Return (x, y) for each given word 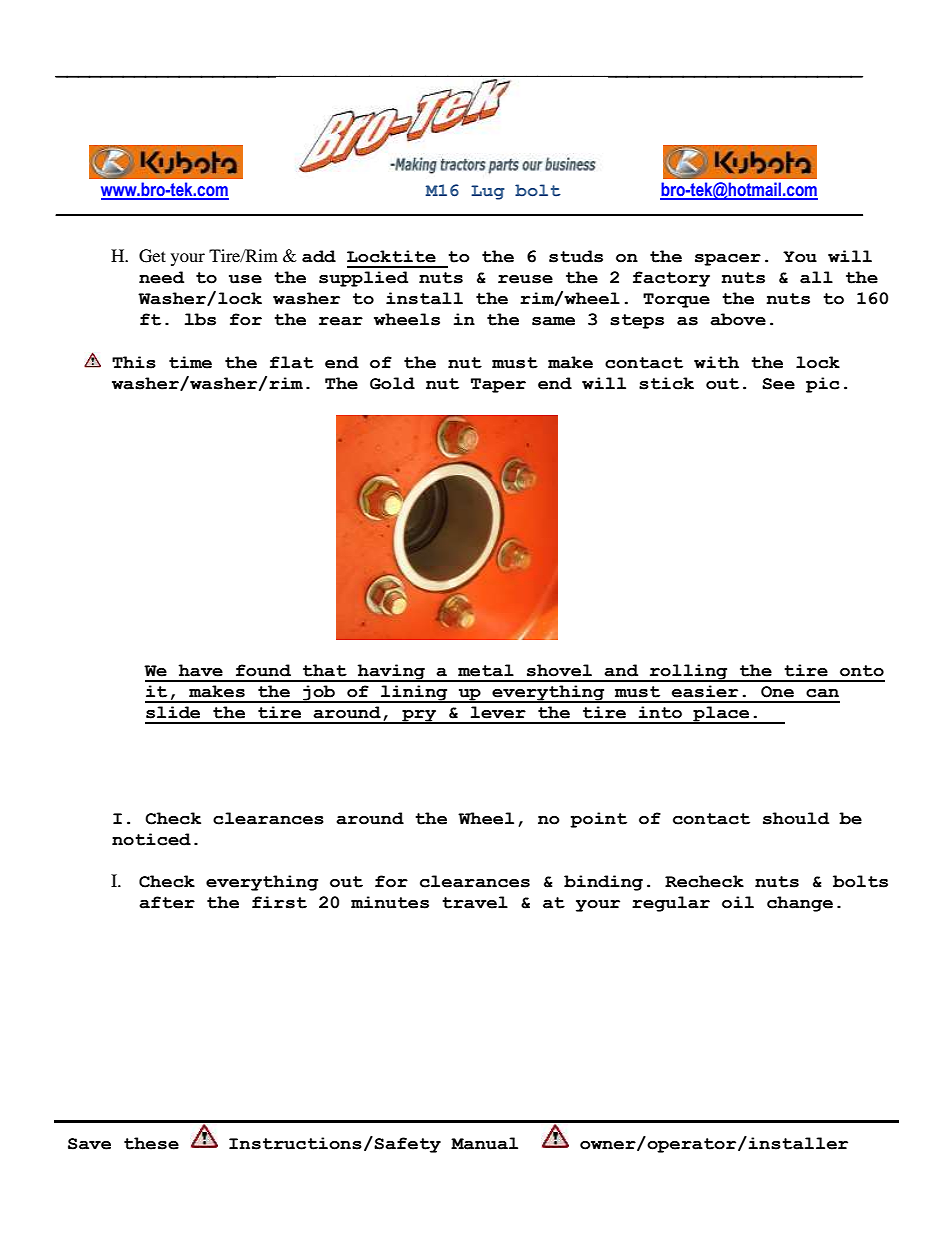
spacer (728, 260)
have (200, 670)
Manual (484, 1143)
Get (152, 256)
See (778, 384)
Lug (488, 192)
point (598, 820)
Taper (498, 385)
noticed (151, 839)
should (796, 818)
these (151, 1143)
